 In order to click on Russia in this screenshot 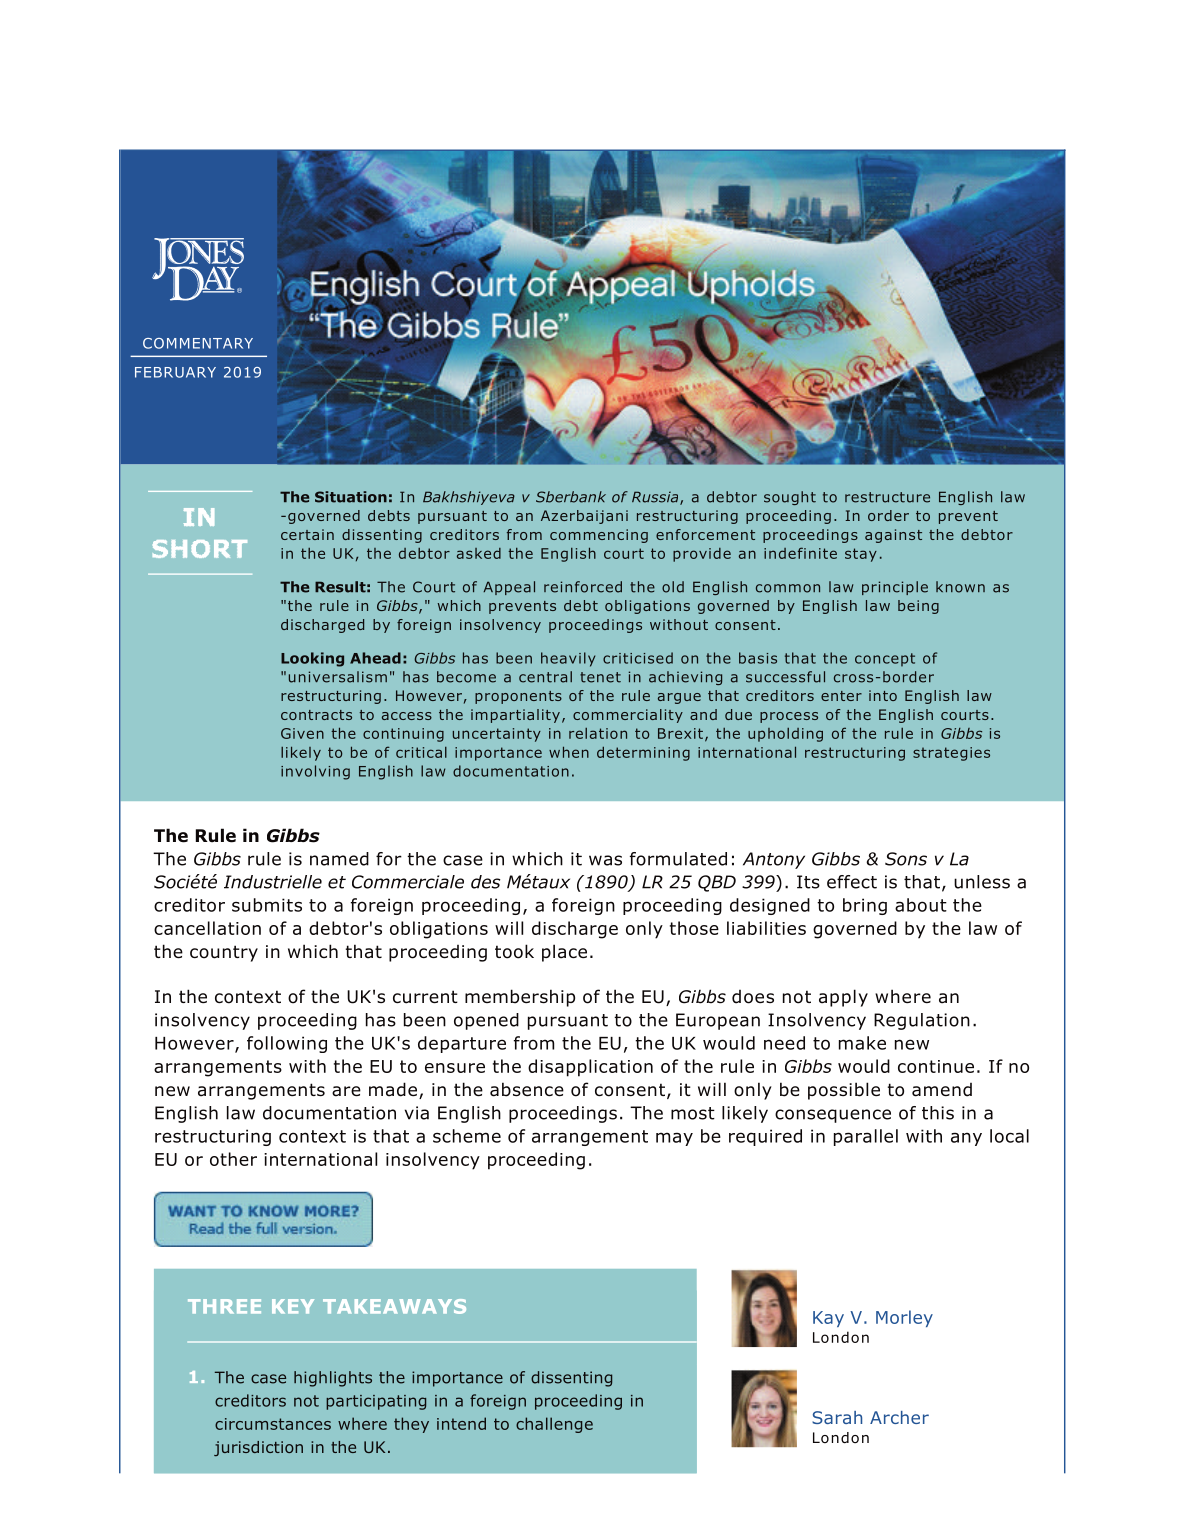, I will do `click(656, 498)`.
